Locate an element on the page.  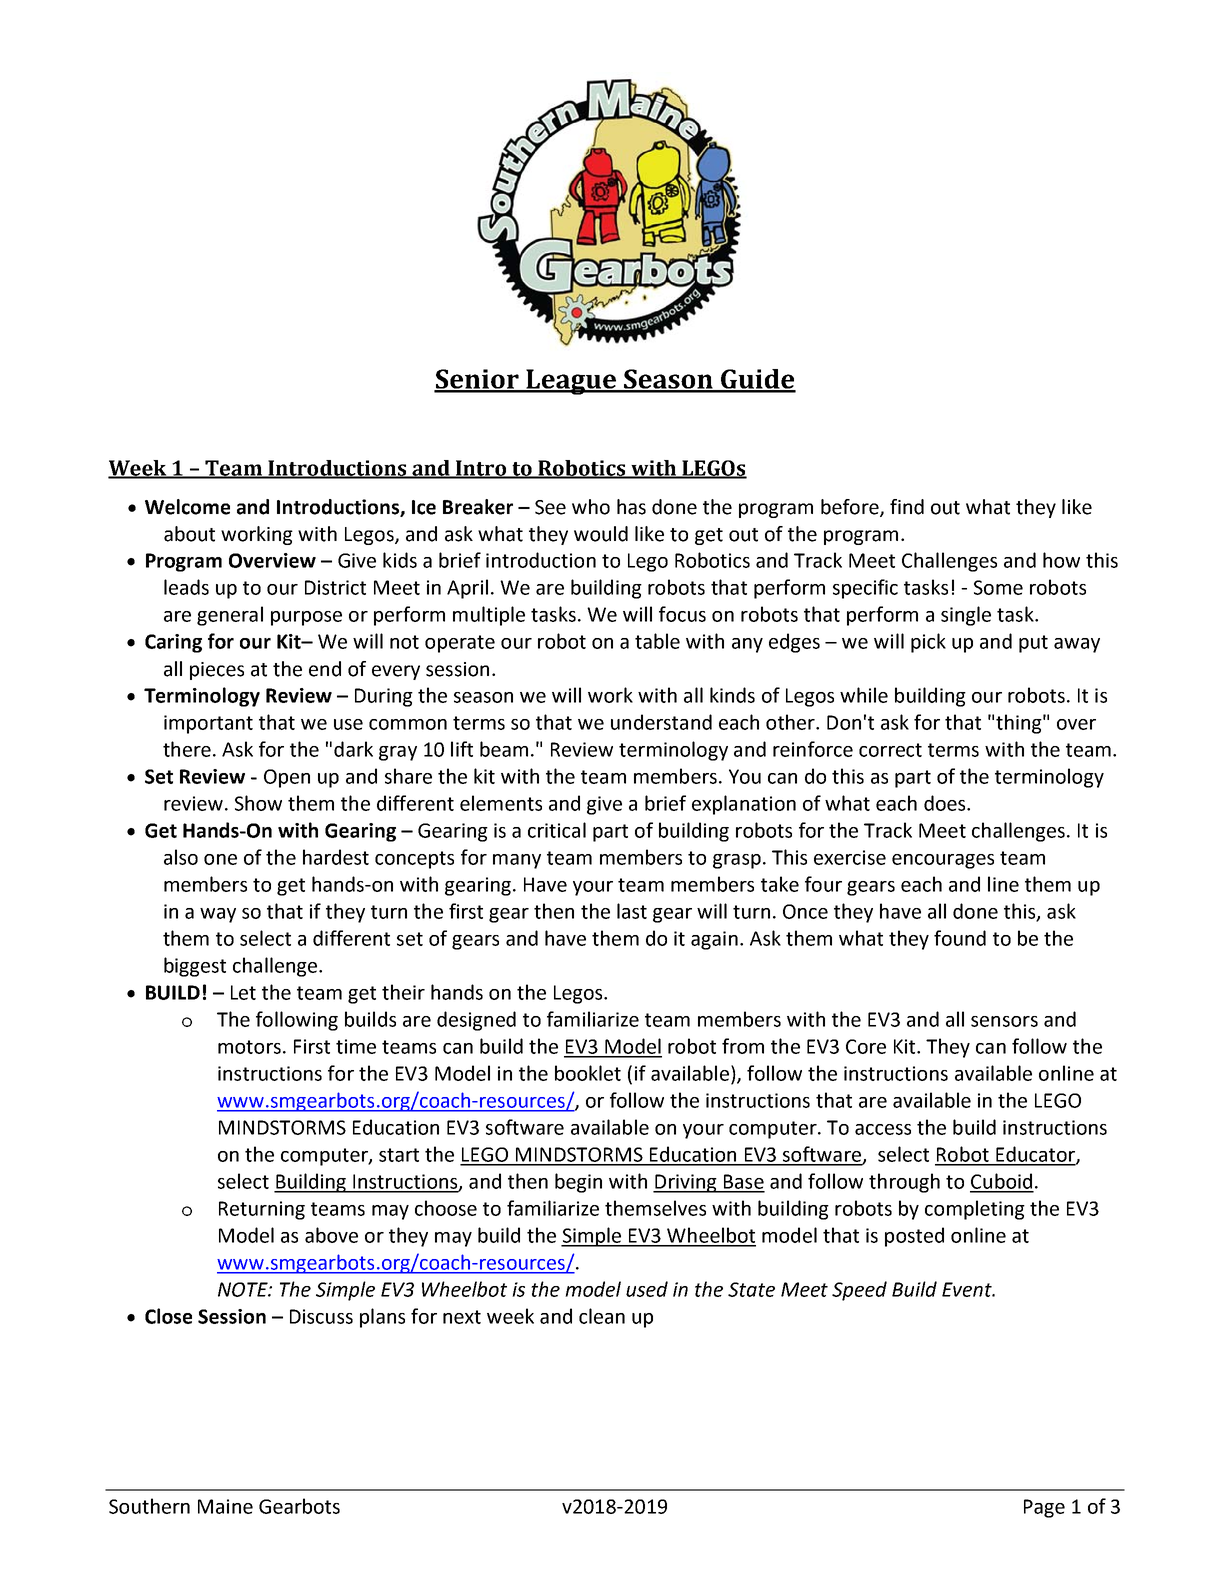
Welcome is located at coordinates (187, 507).
